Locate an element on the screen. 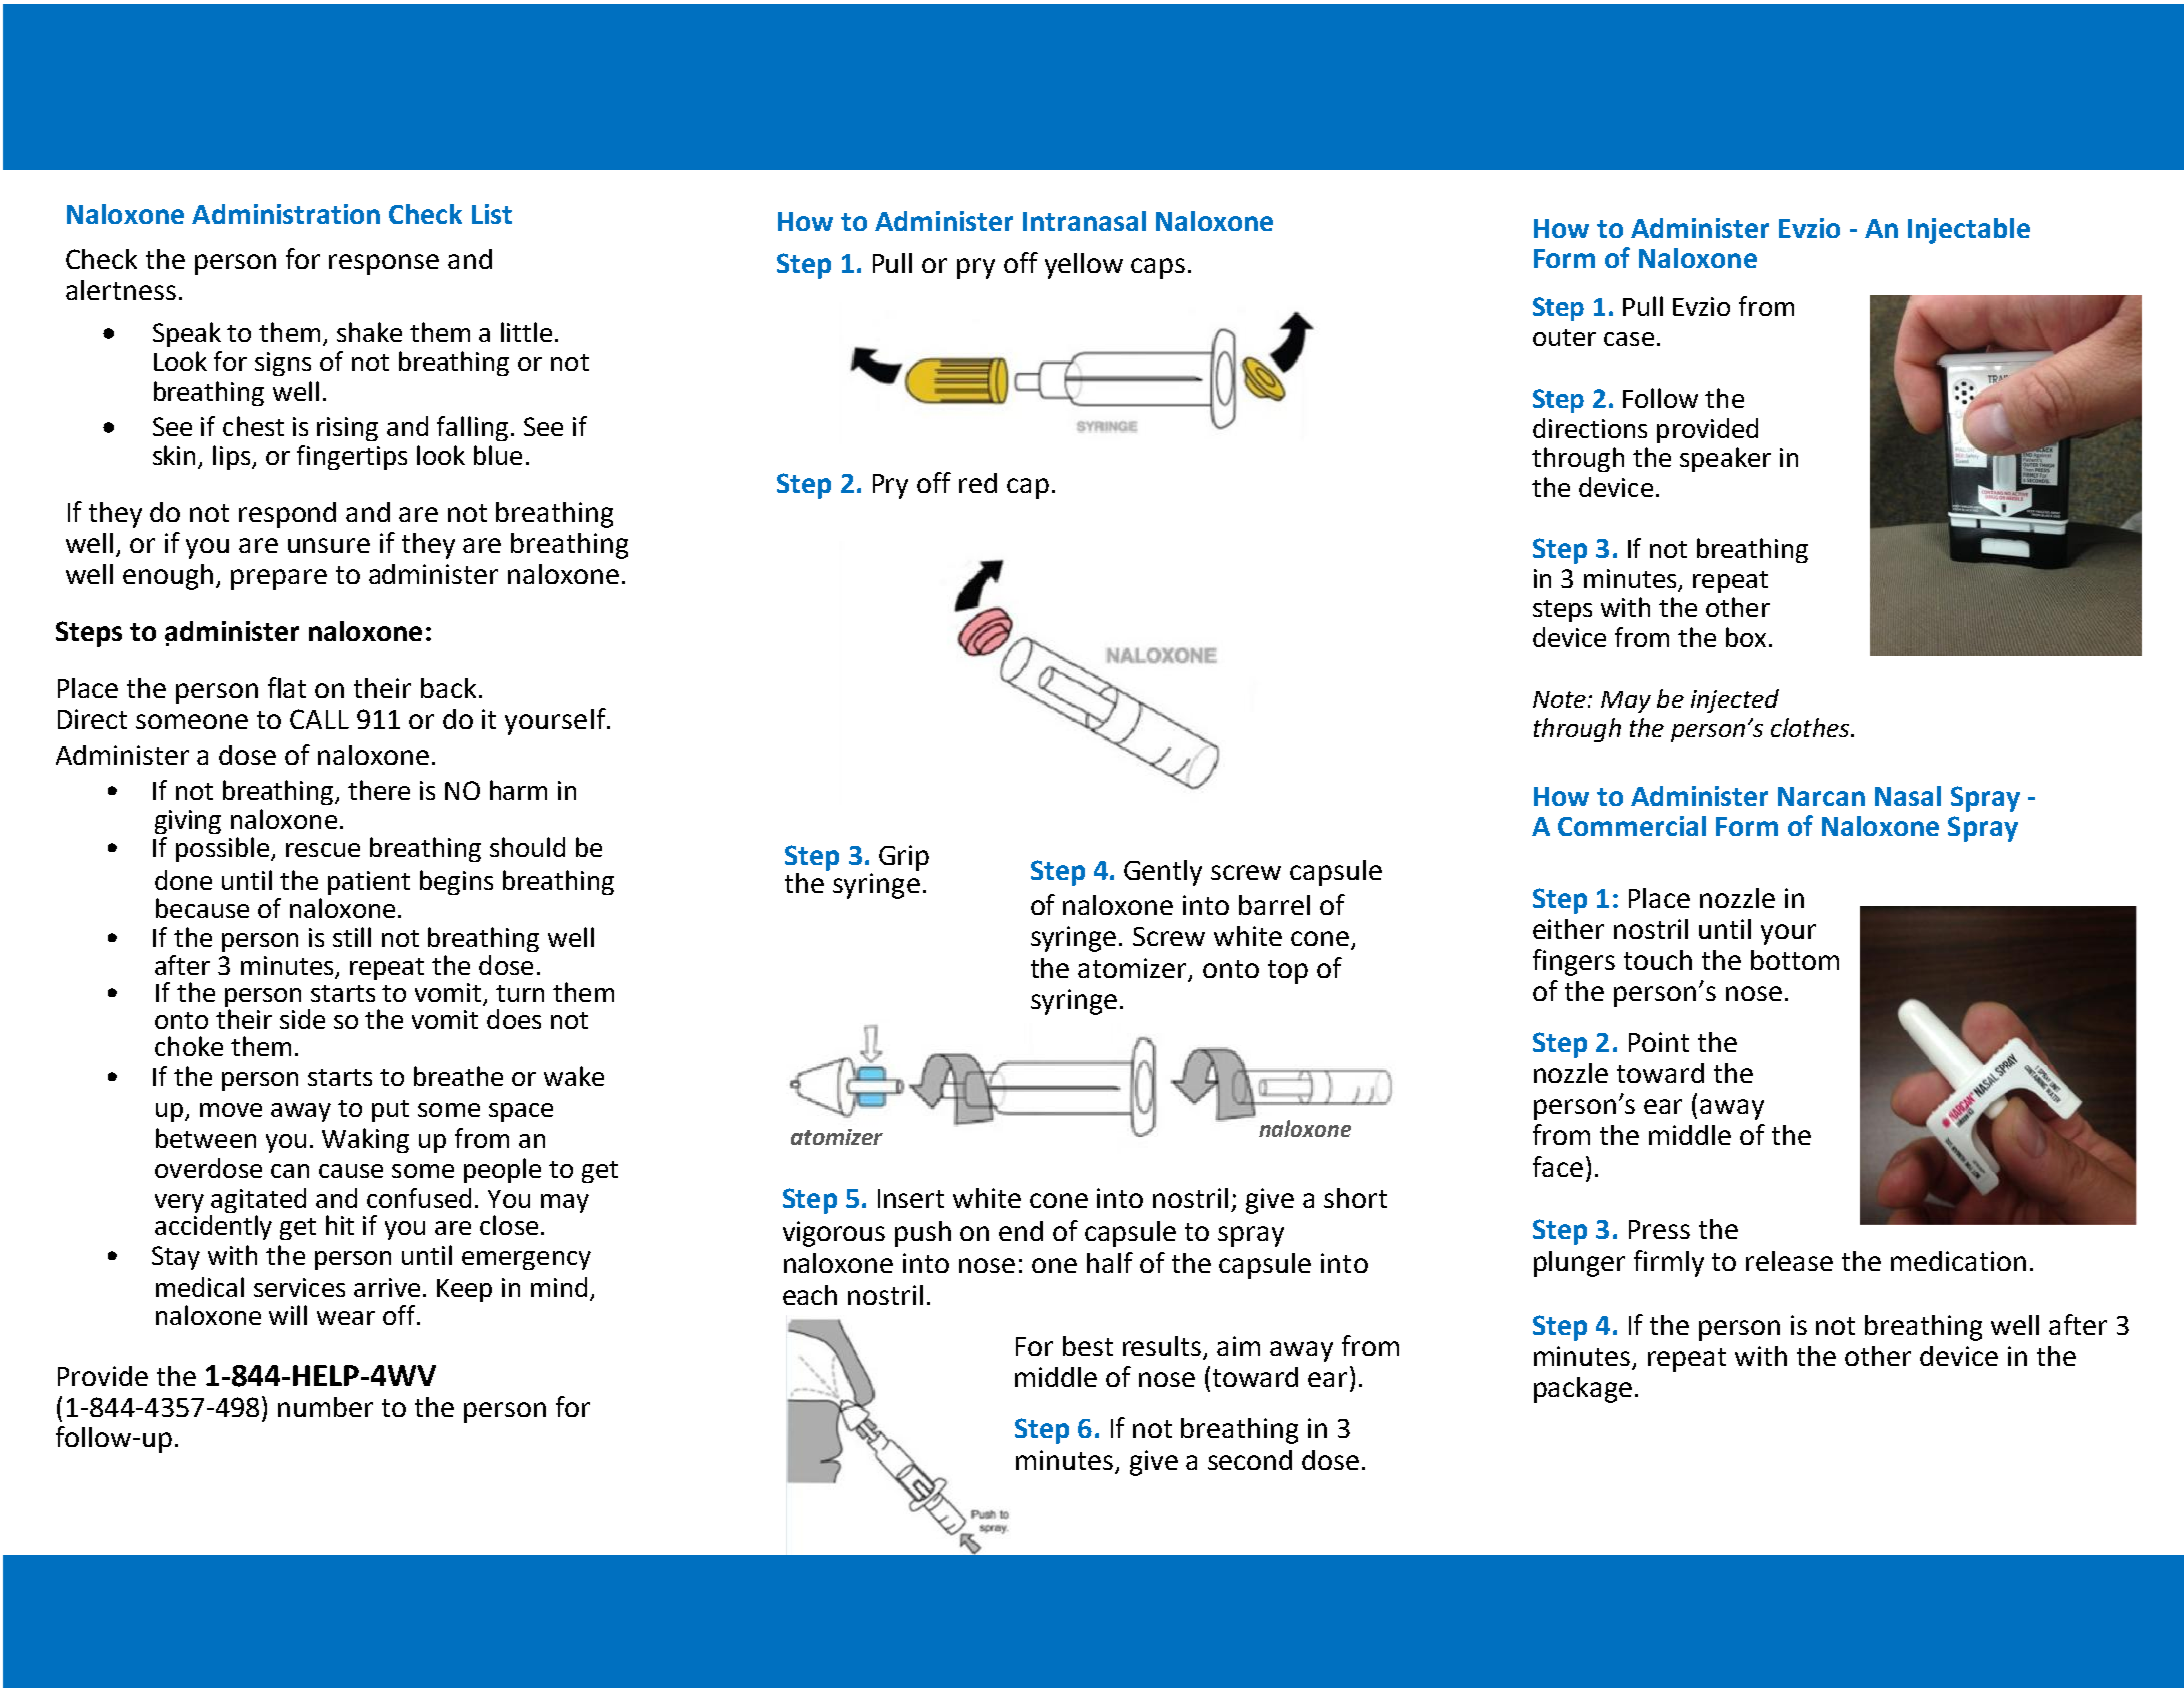 This screenshot has width=2184, height=1688. yellow is located at coordinates (1084, 266).
